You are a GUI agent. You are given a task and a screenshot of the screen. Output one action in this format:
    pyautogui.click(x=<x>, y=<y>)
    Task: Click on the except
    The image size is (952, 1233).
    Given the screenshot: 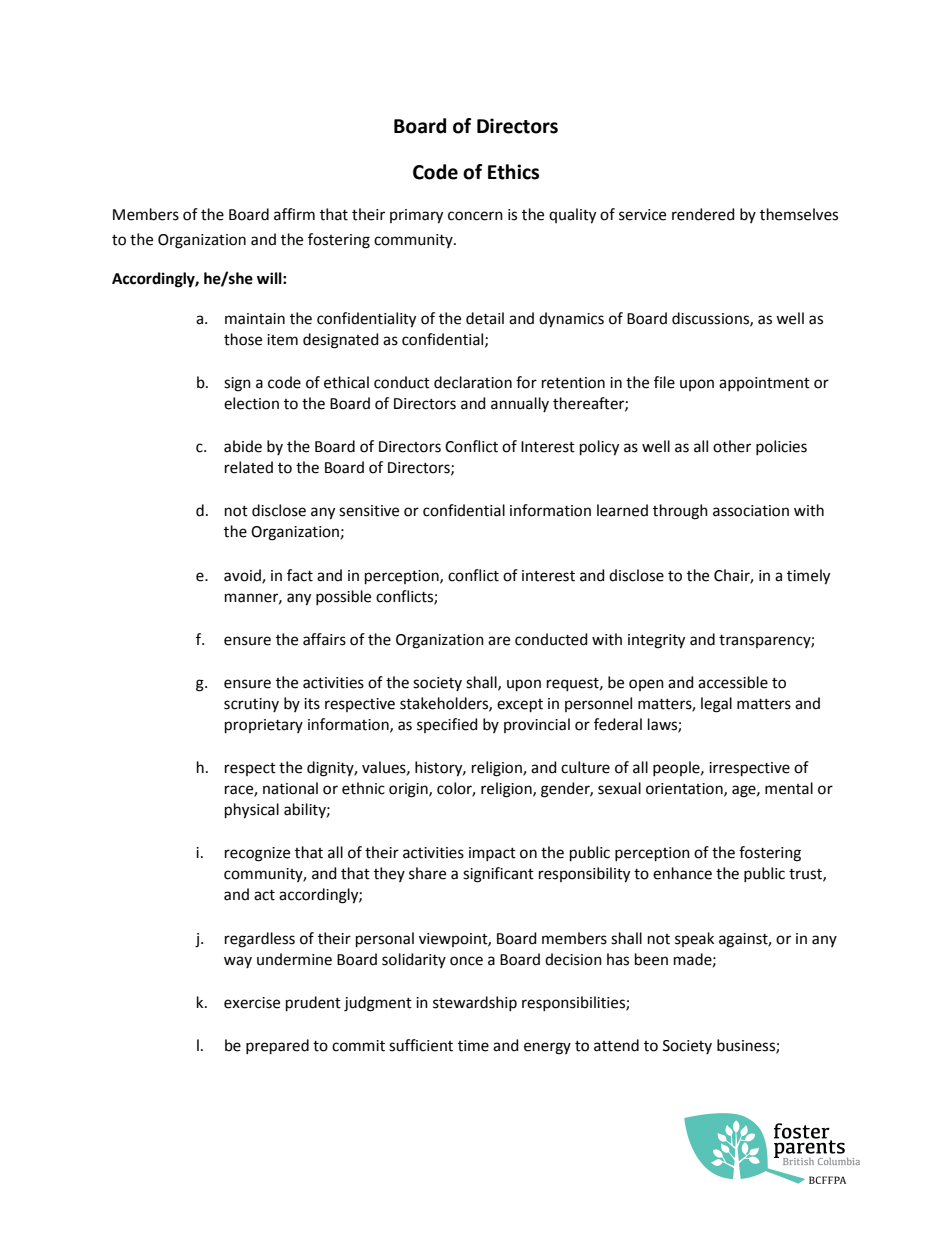 What is the action you would take?
    pyautogui.click(x=520, y=705)
